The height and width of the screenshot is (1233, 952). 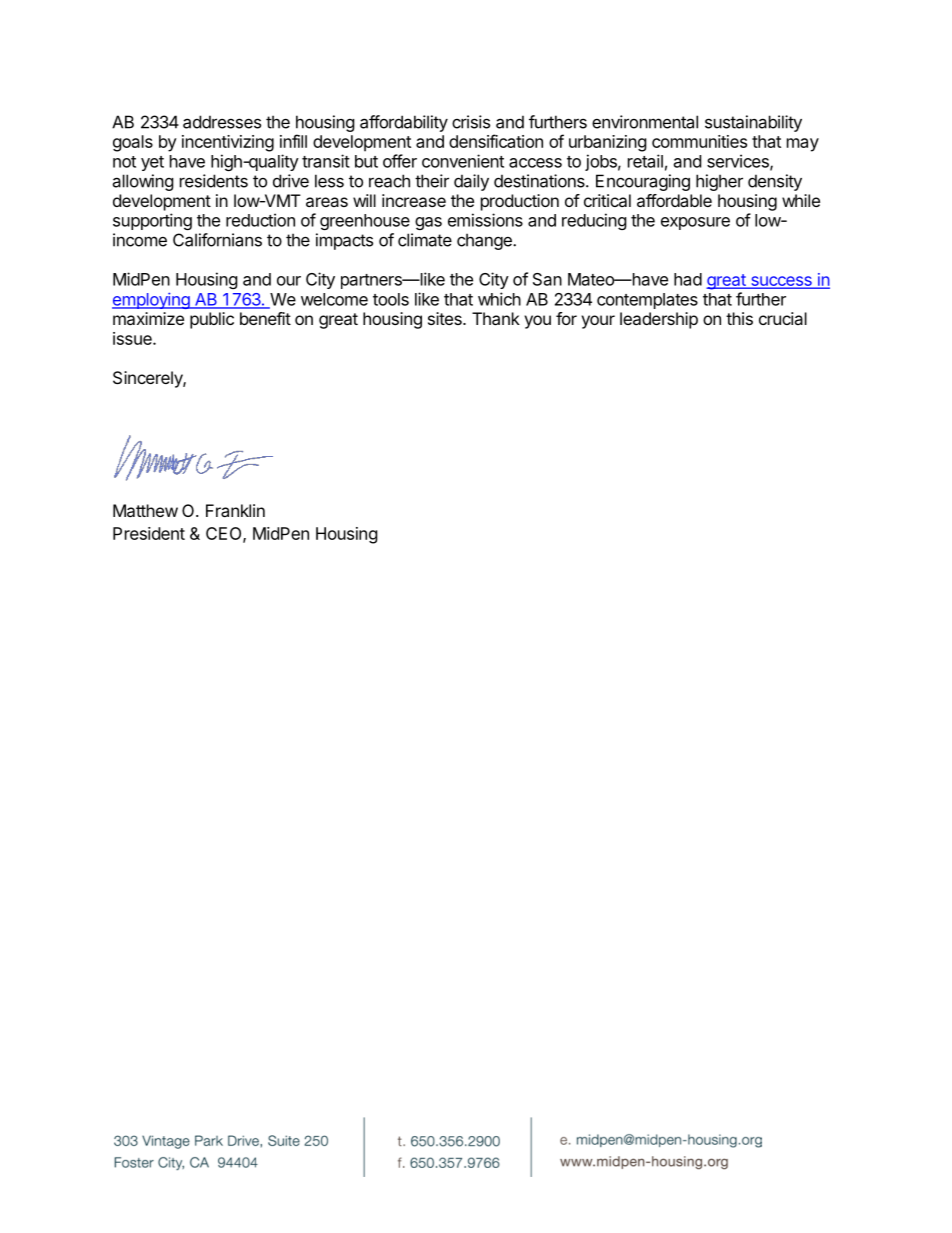 I want to click on Franklin, so click(x=235, y=510).
